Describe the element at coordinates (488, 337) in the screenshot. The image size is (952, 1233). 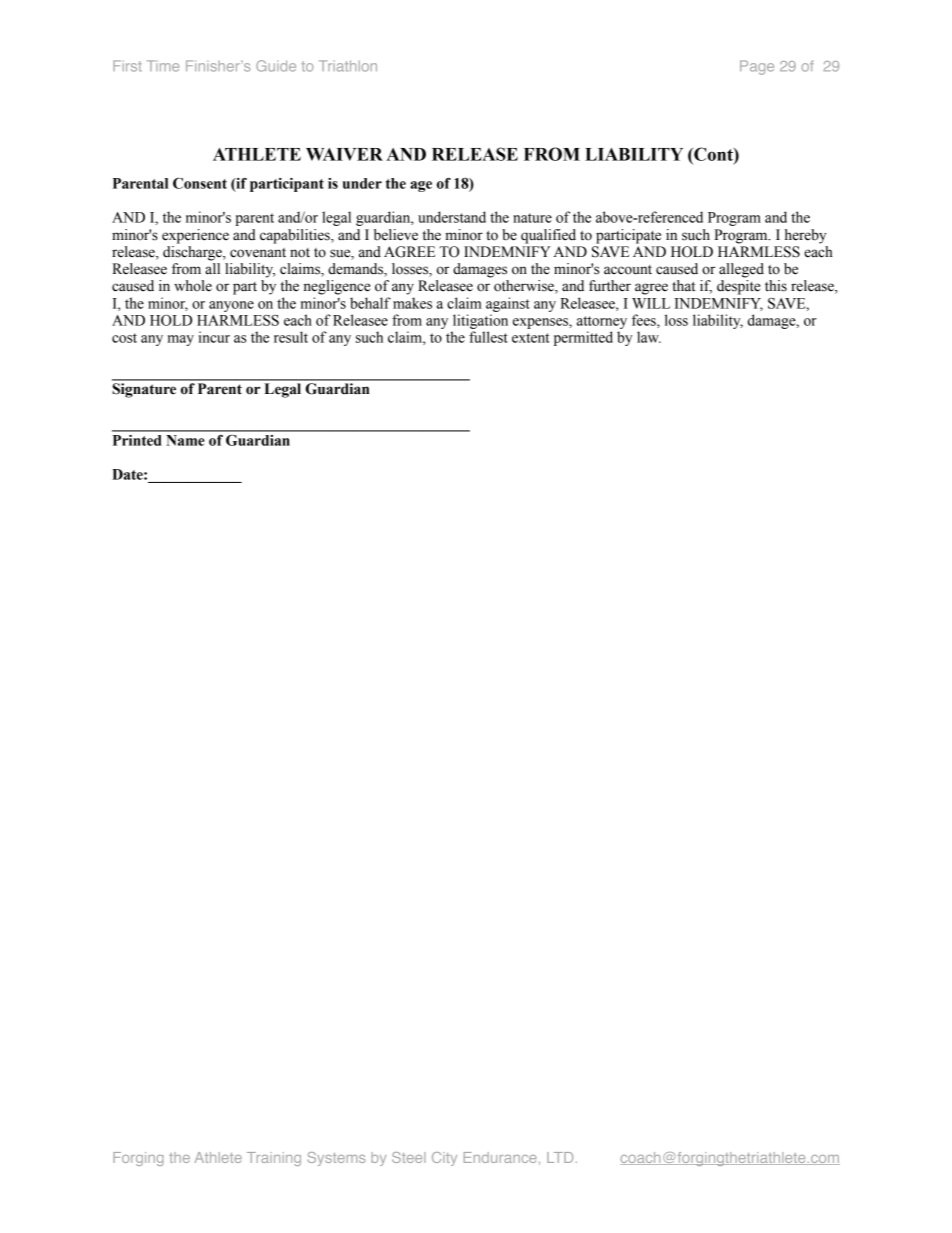
I see `fullest` at that location.
